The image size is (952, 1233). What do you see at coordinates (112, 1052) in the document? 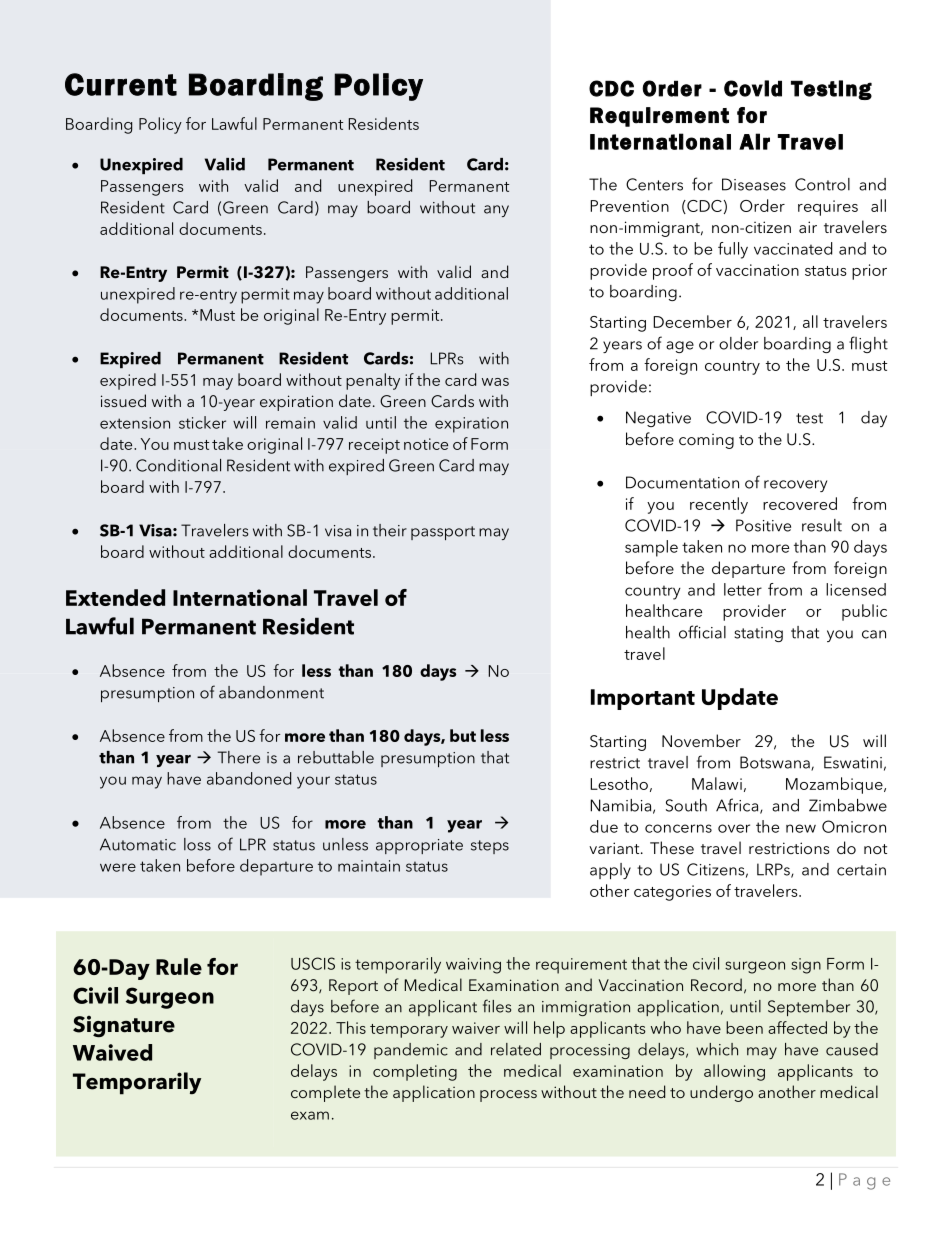
I see `Waived` at bounding box center [112, 1052].
